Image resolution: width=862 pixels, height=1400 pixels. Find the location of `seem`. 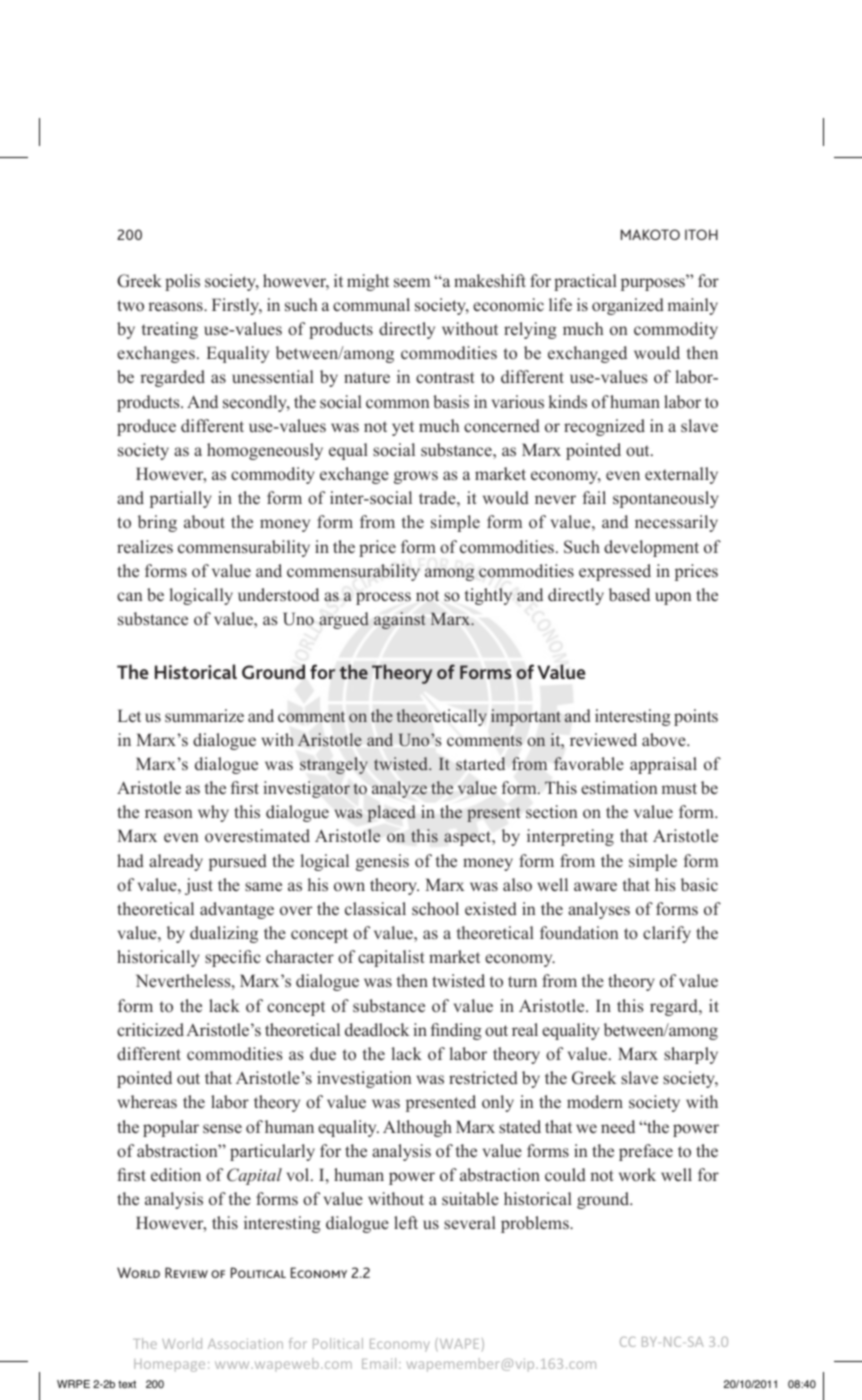

seem is located at coordinates (412, 283).
